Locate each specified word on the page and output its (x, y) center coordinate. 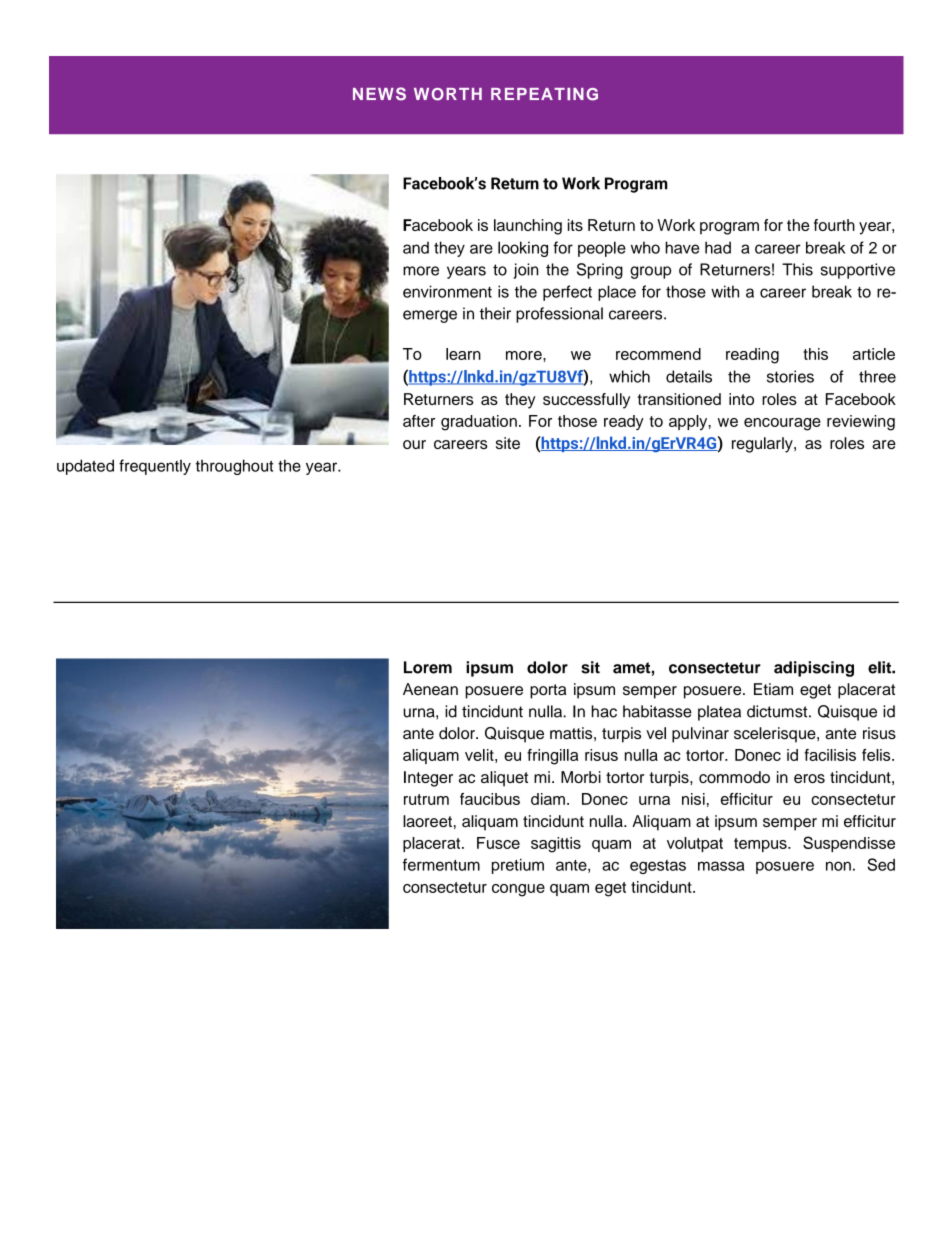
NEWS (379, 94)
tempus (761, 845)
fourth (834, 225)
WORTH (448, 94)
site (508, 443)
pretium (518, 866)
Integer (428, 779)
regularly (763, 445)
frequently (155, 467)
